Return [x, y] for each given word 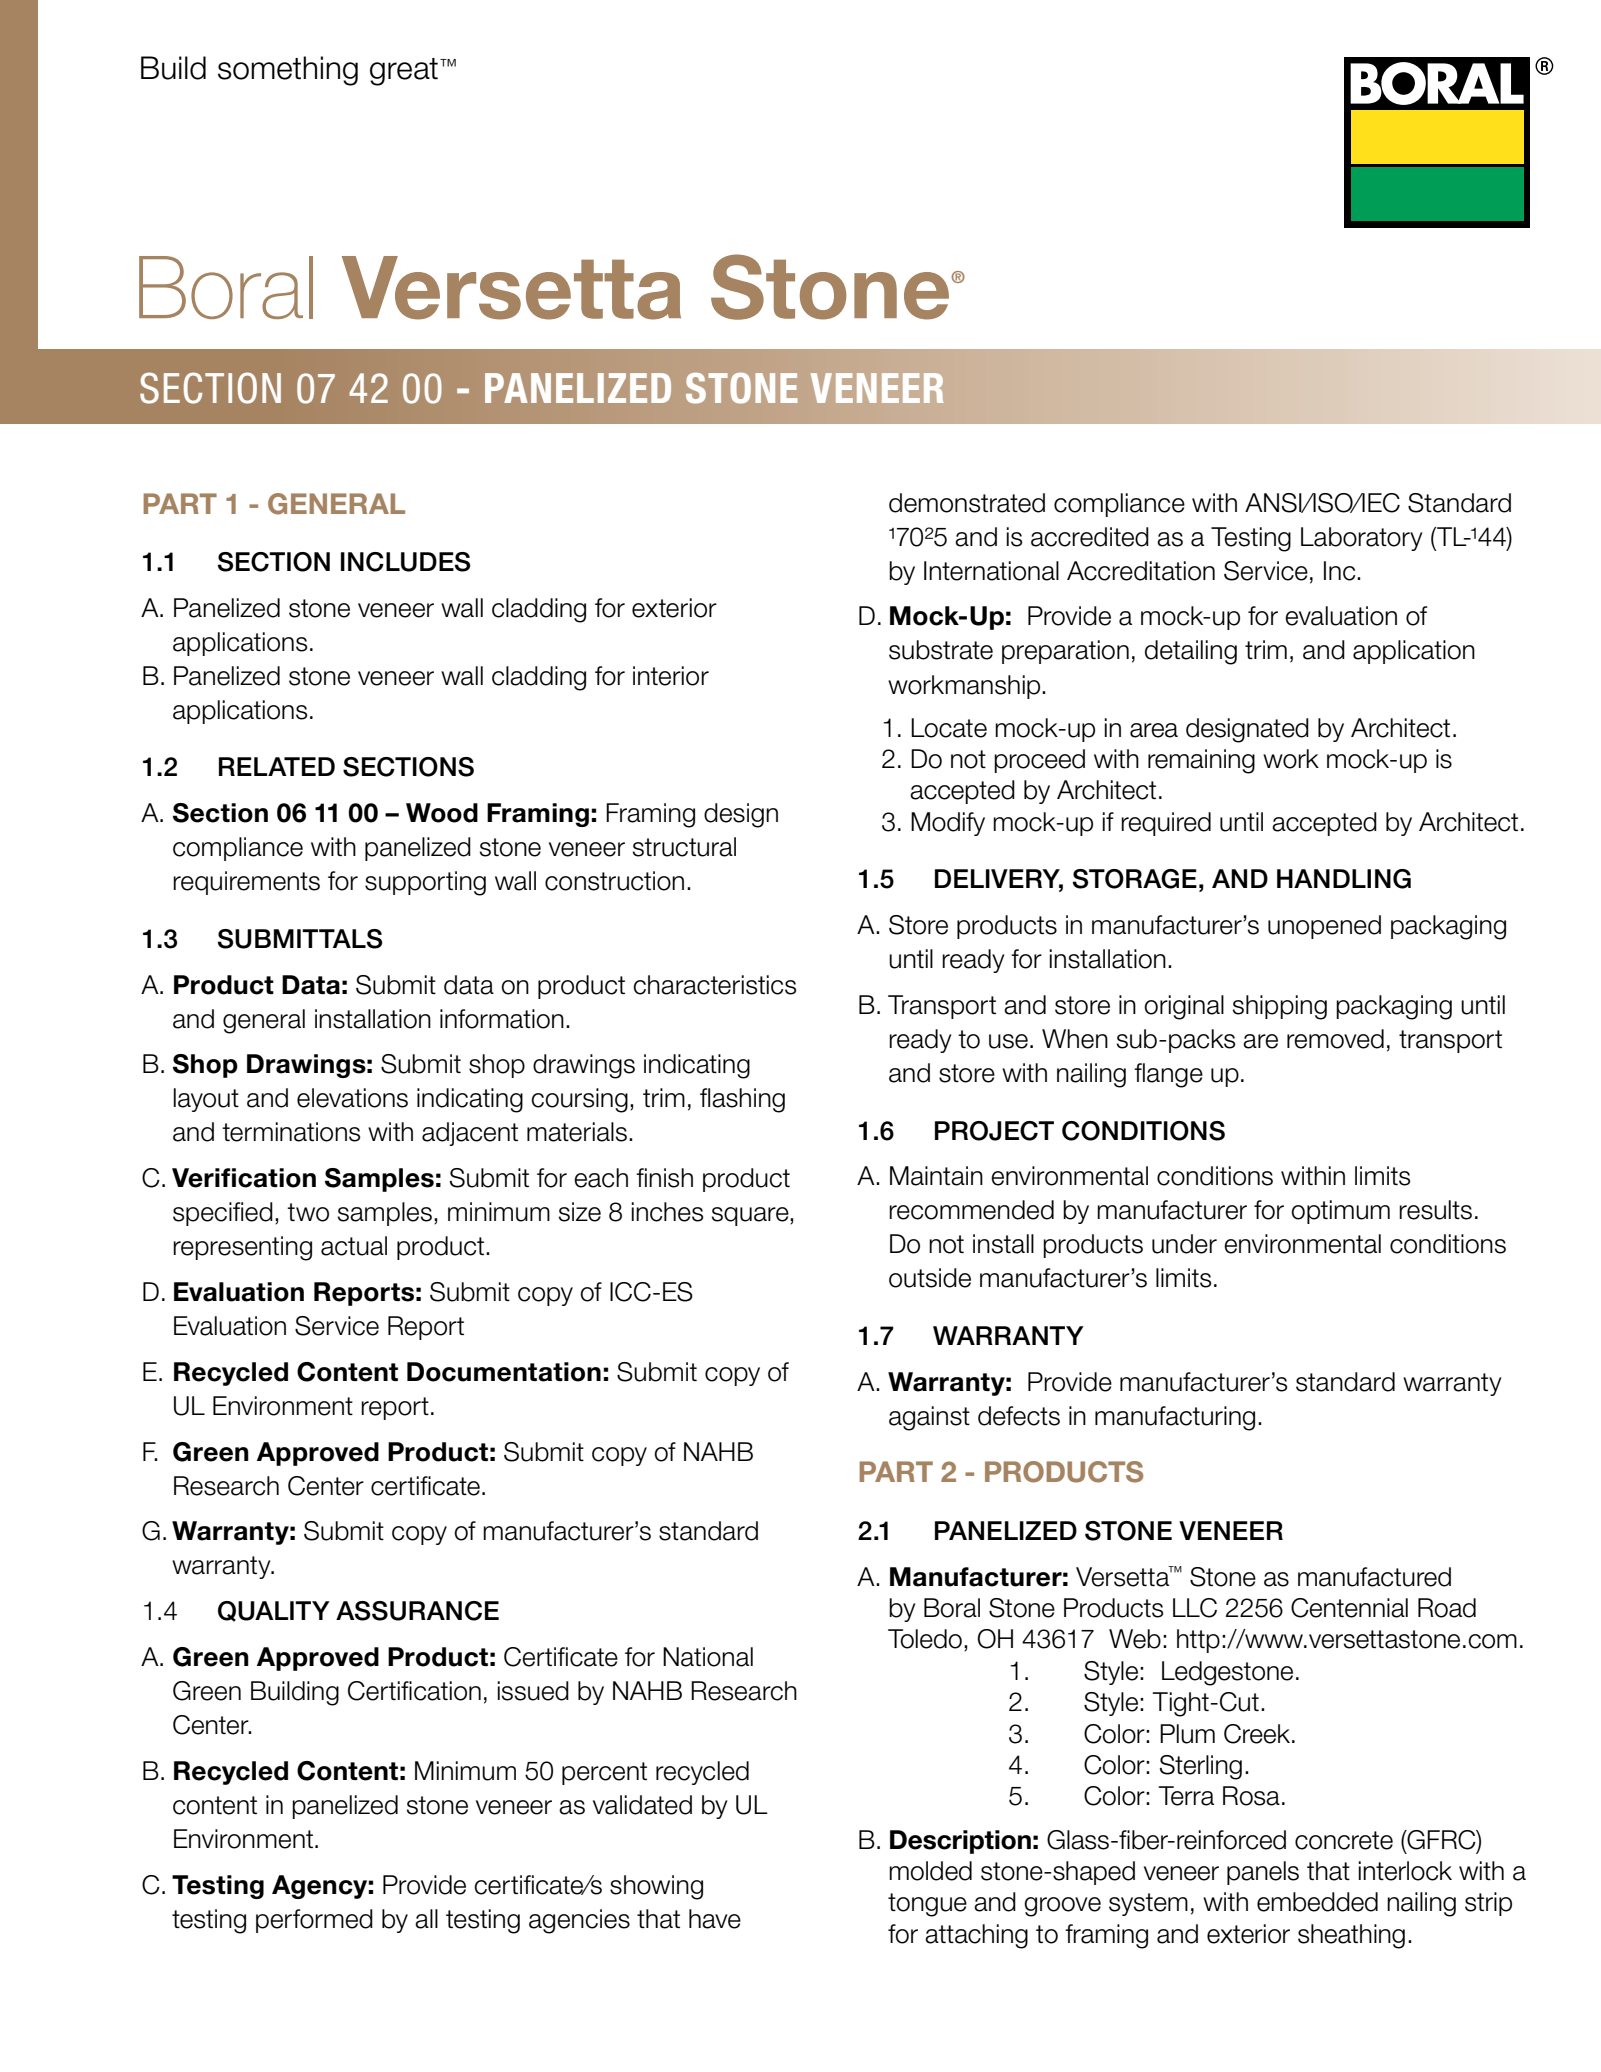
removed [1335, 1039]
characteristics [714, 985]
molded [930, 1871]
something [288, 71]
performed [314, 1921]
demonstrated [967, 503]
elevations [352, 1098]
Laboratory [1361, 539]
